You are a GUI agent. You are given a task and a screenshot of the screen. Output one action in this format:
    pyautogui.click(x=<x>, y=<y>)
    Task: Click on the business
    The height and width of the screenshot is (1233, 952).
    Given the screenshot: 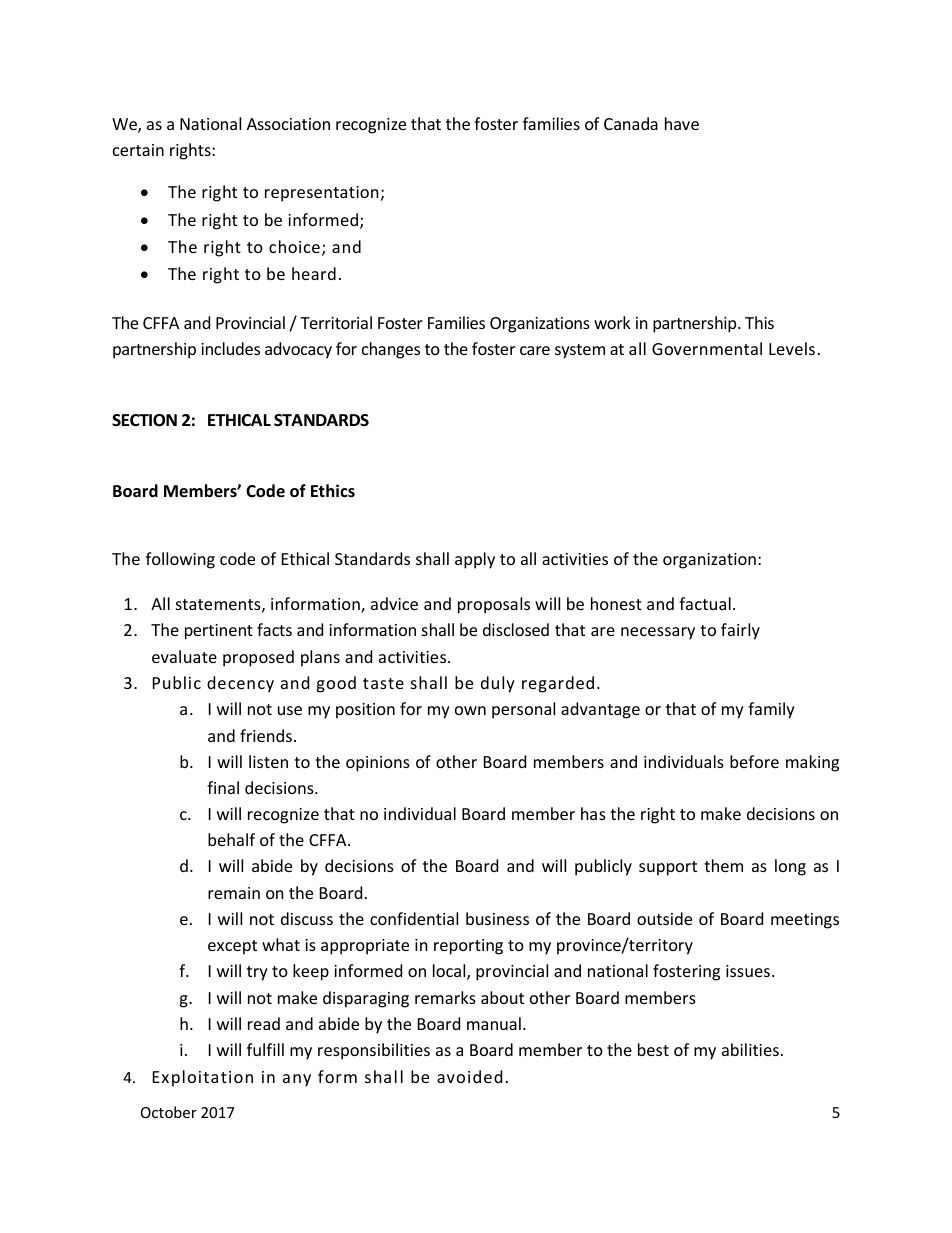 What is the action you would take?
    pyautogui.click(x=497, y=918)
